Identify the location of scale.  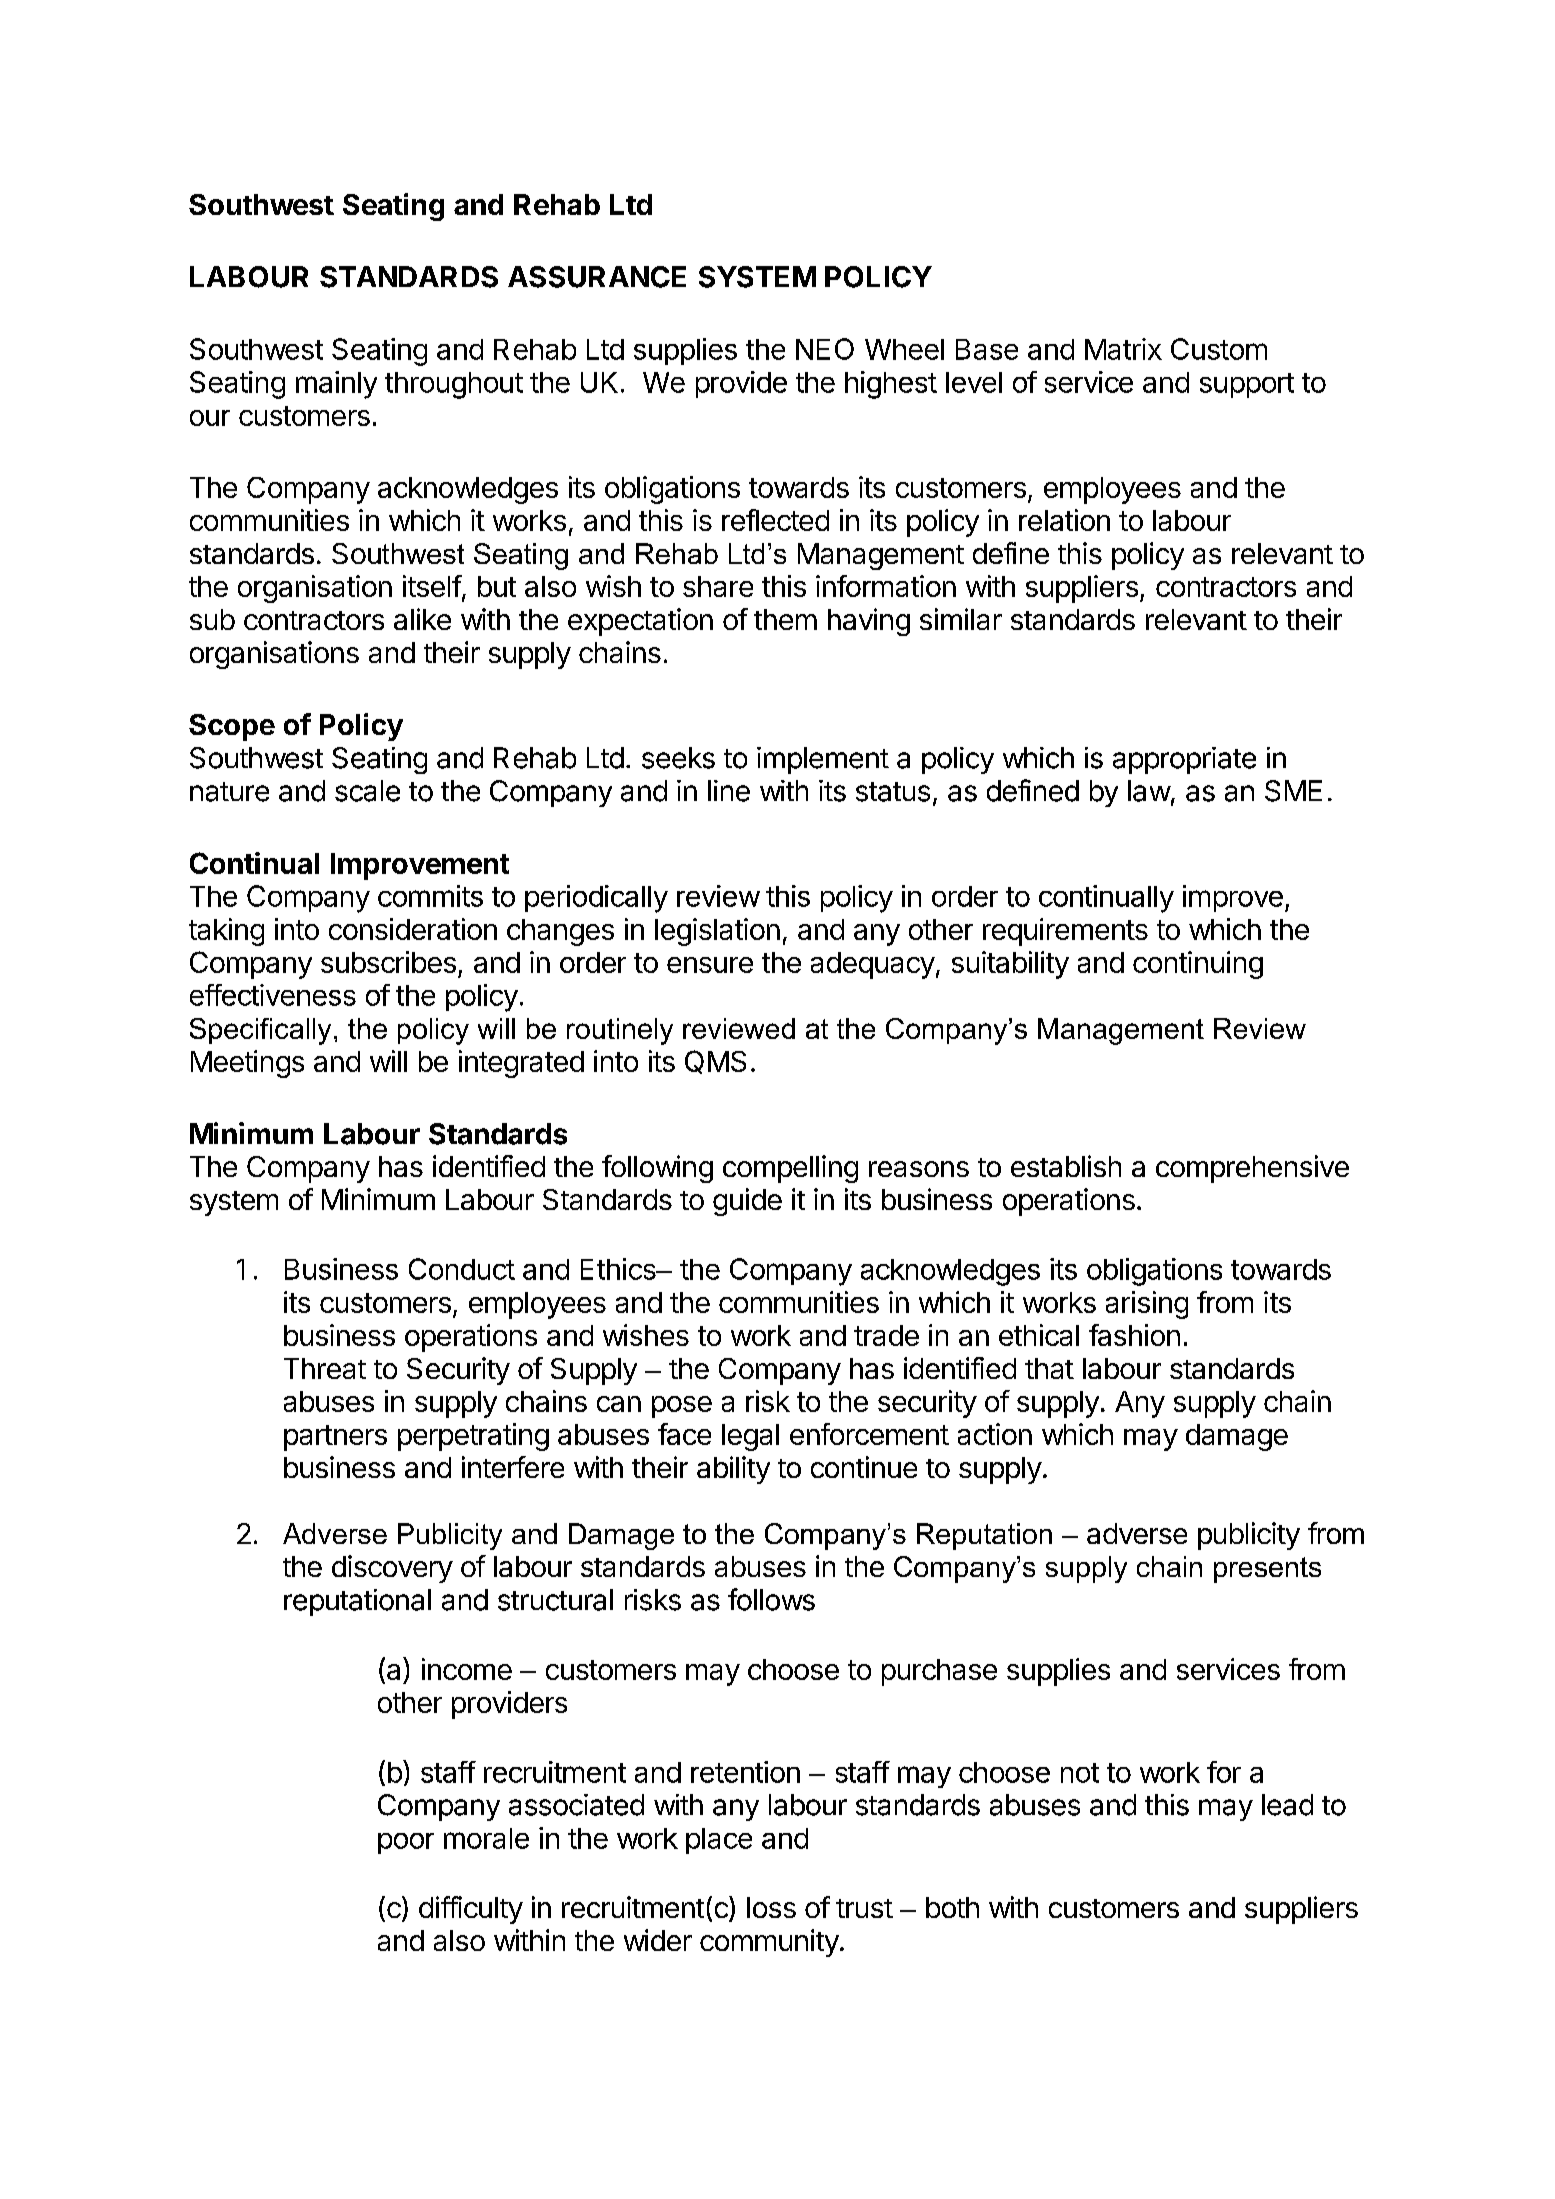
(367, 791).
